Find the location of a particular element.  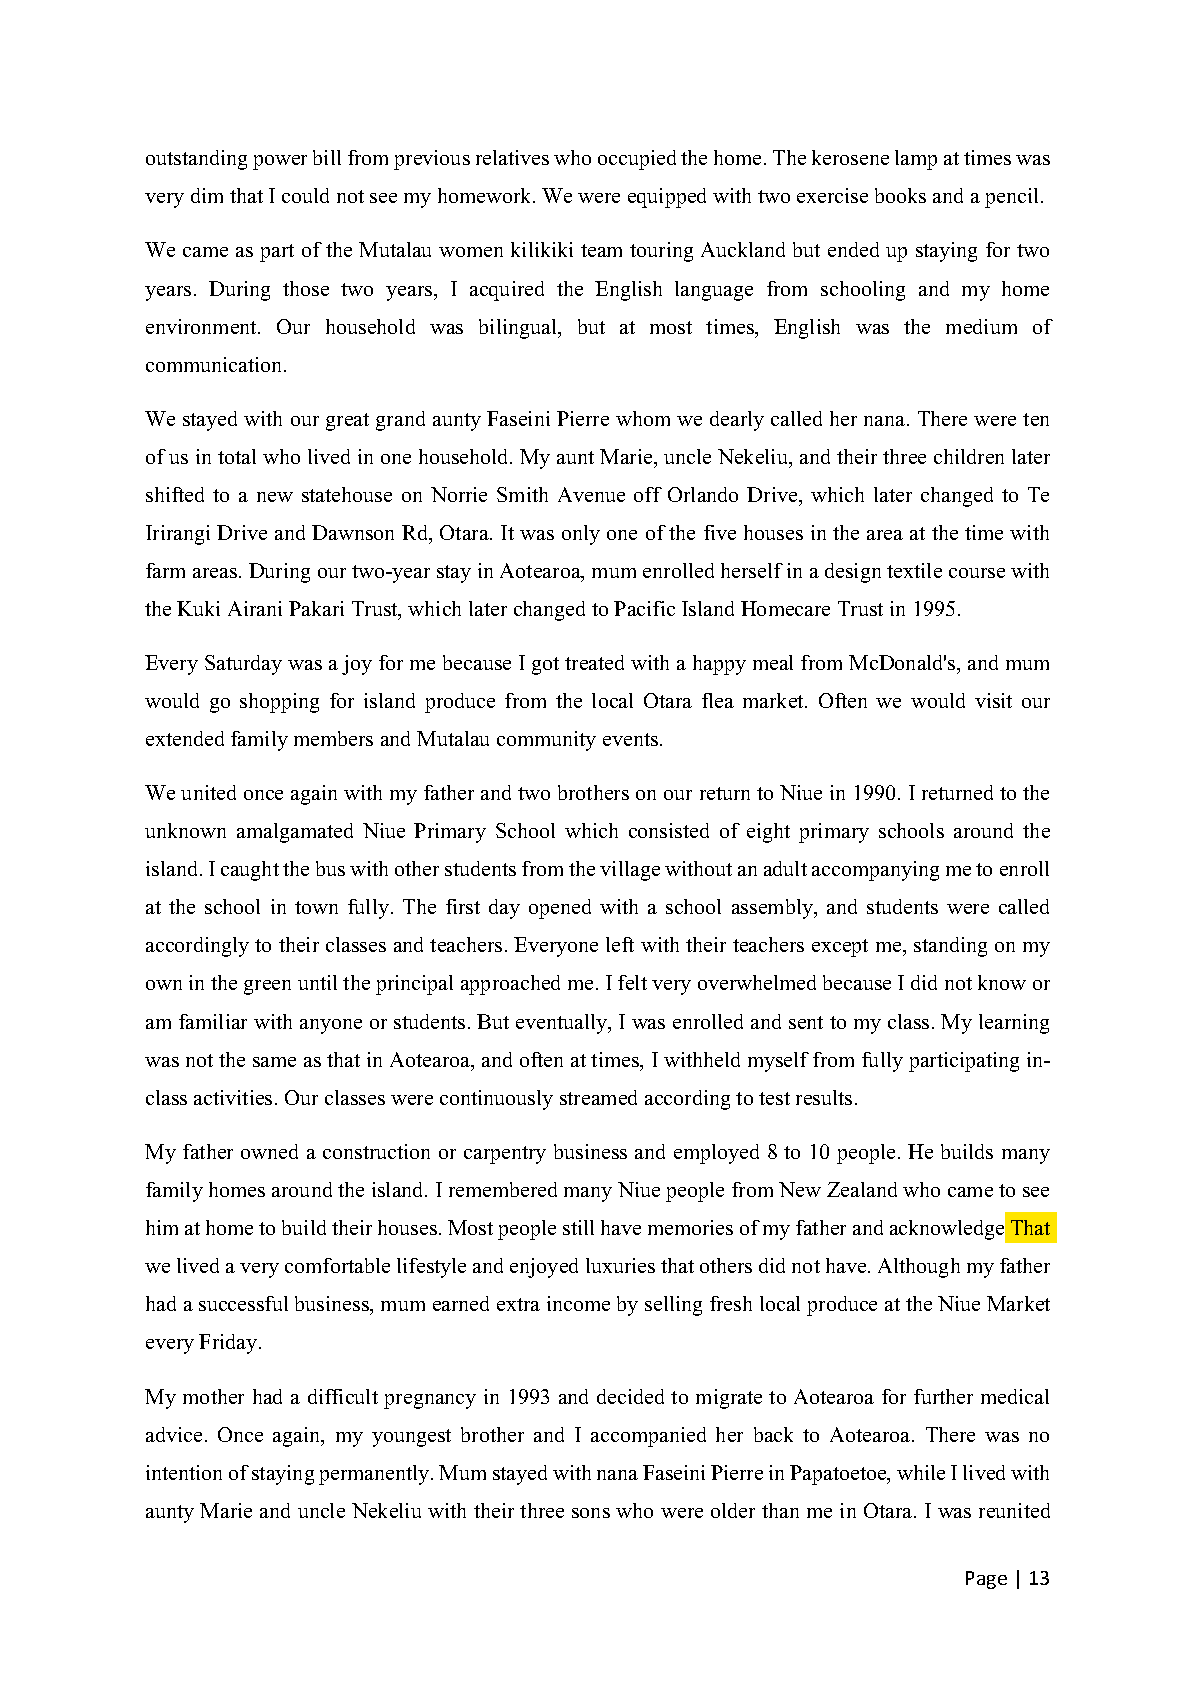

streamed is located at coordinates (598, 1097).
